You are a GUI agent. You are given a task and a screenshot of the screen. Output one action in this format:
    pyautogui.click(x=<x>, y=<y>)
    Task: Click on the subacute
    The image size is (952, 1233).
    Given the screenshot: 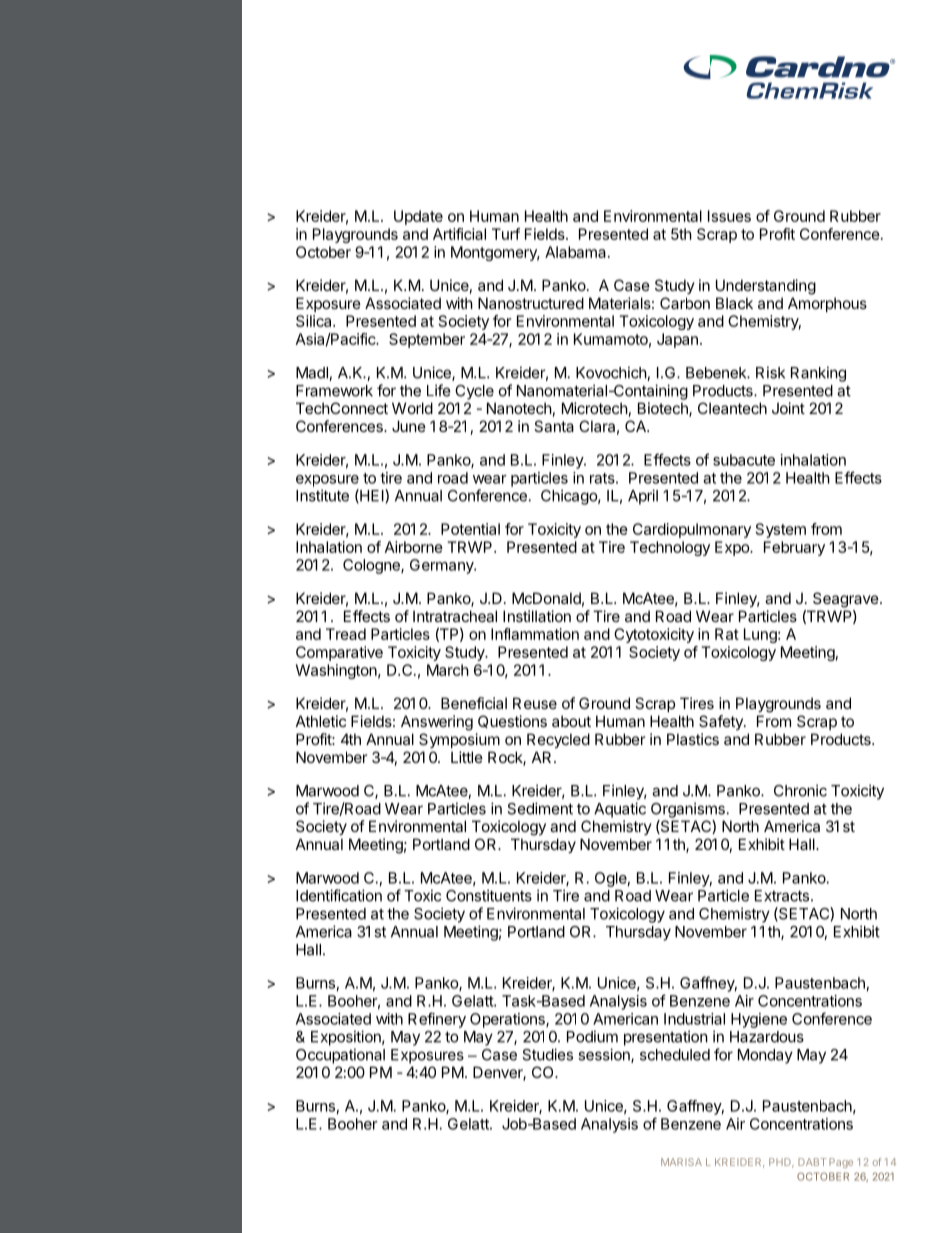 What is the action you would take?
    pyautogui.click(x=744, y=460)
